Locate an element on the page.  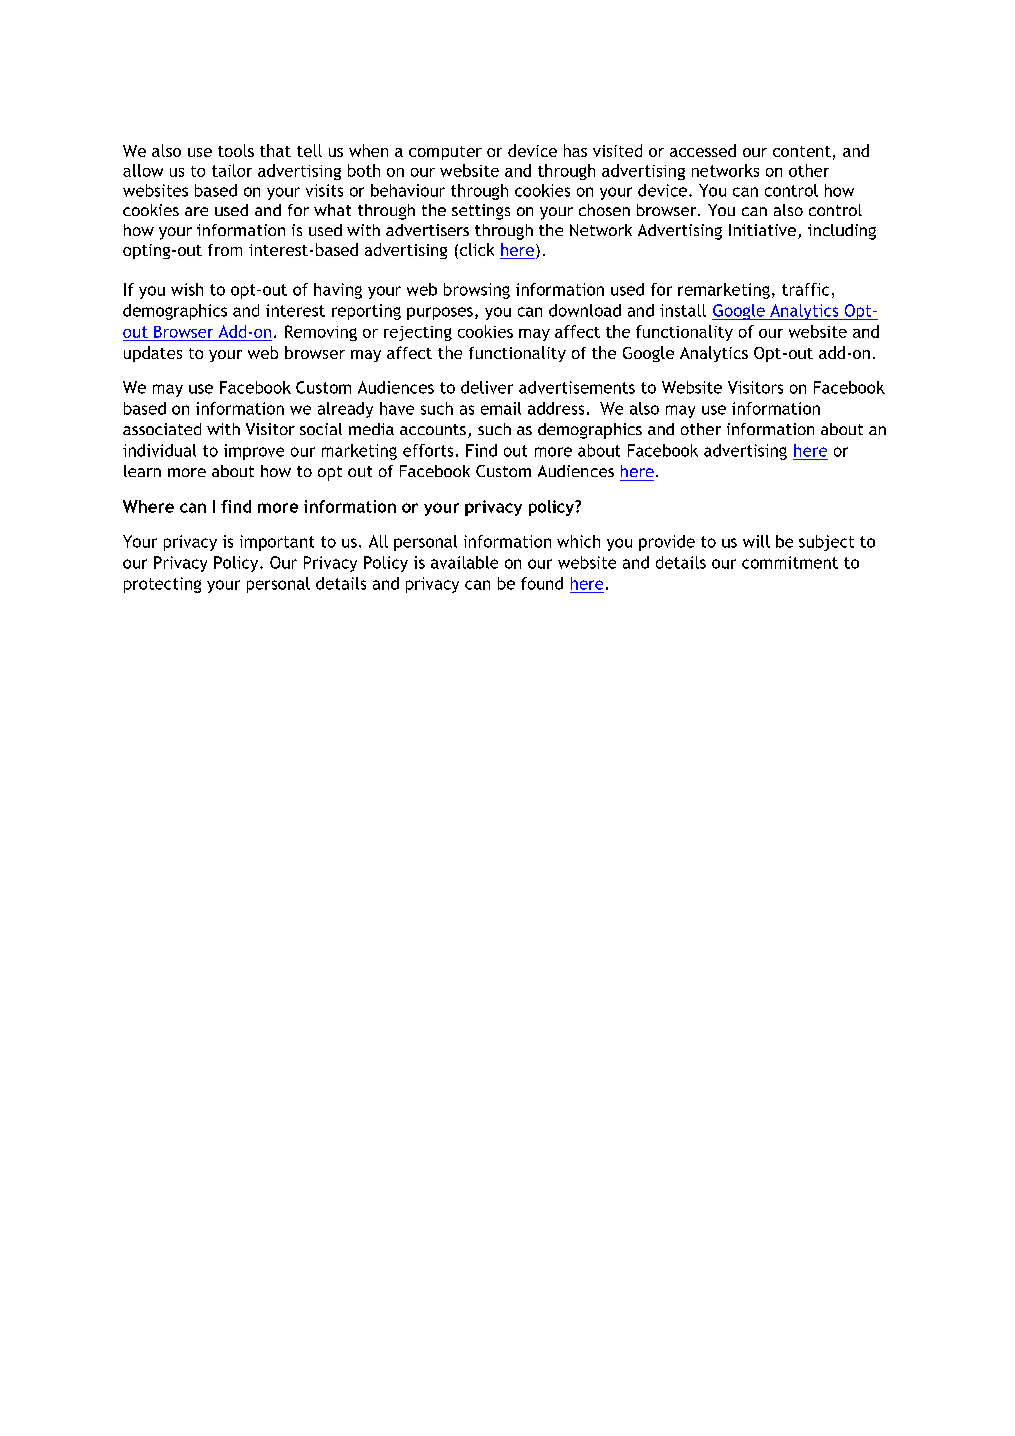
browsing is located at coordinates (477, 291).
